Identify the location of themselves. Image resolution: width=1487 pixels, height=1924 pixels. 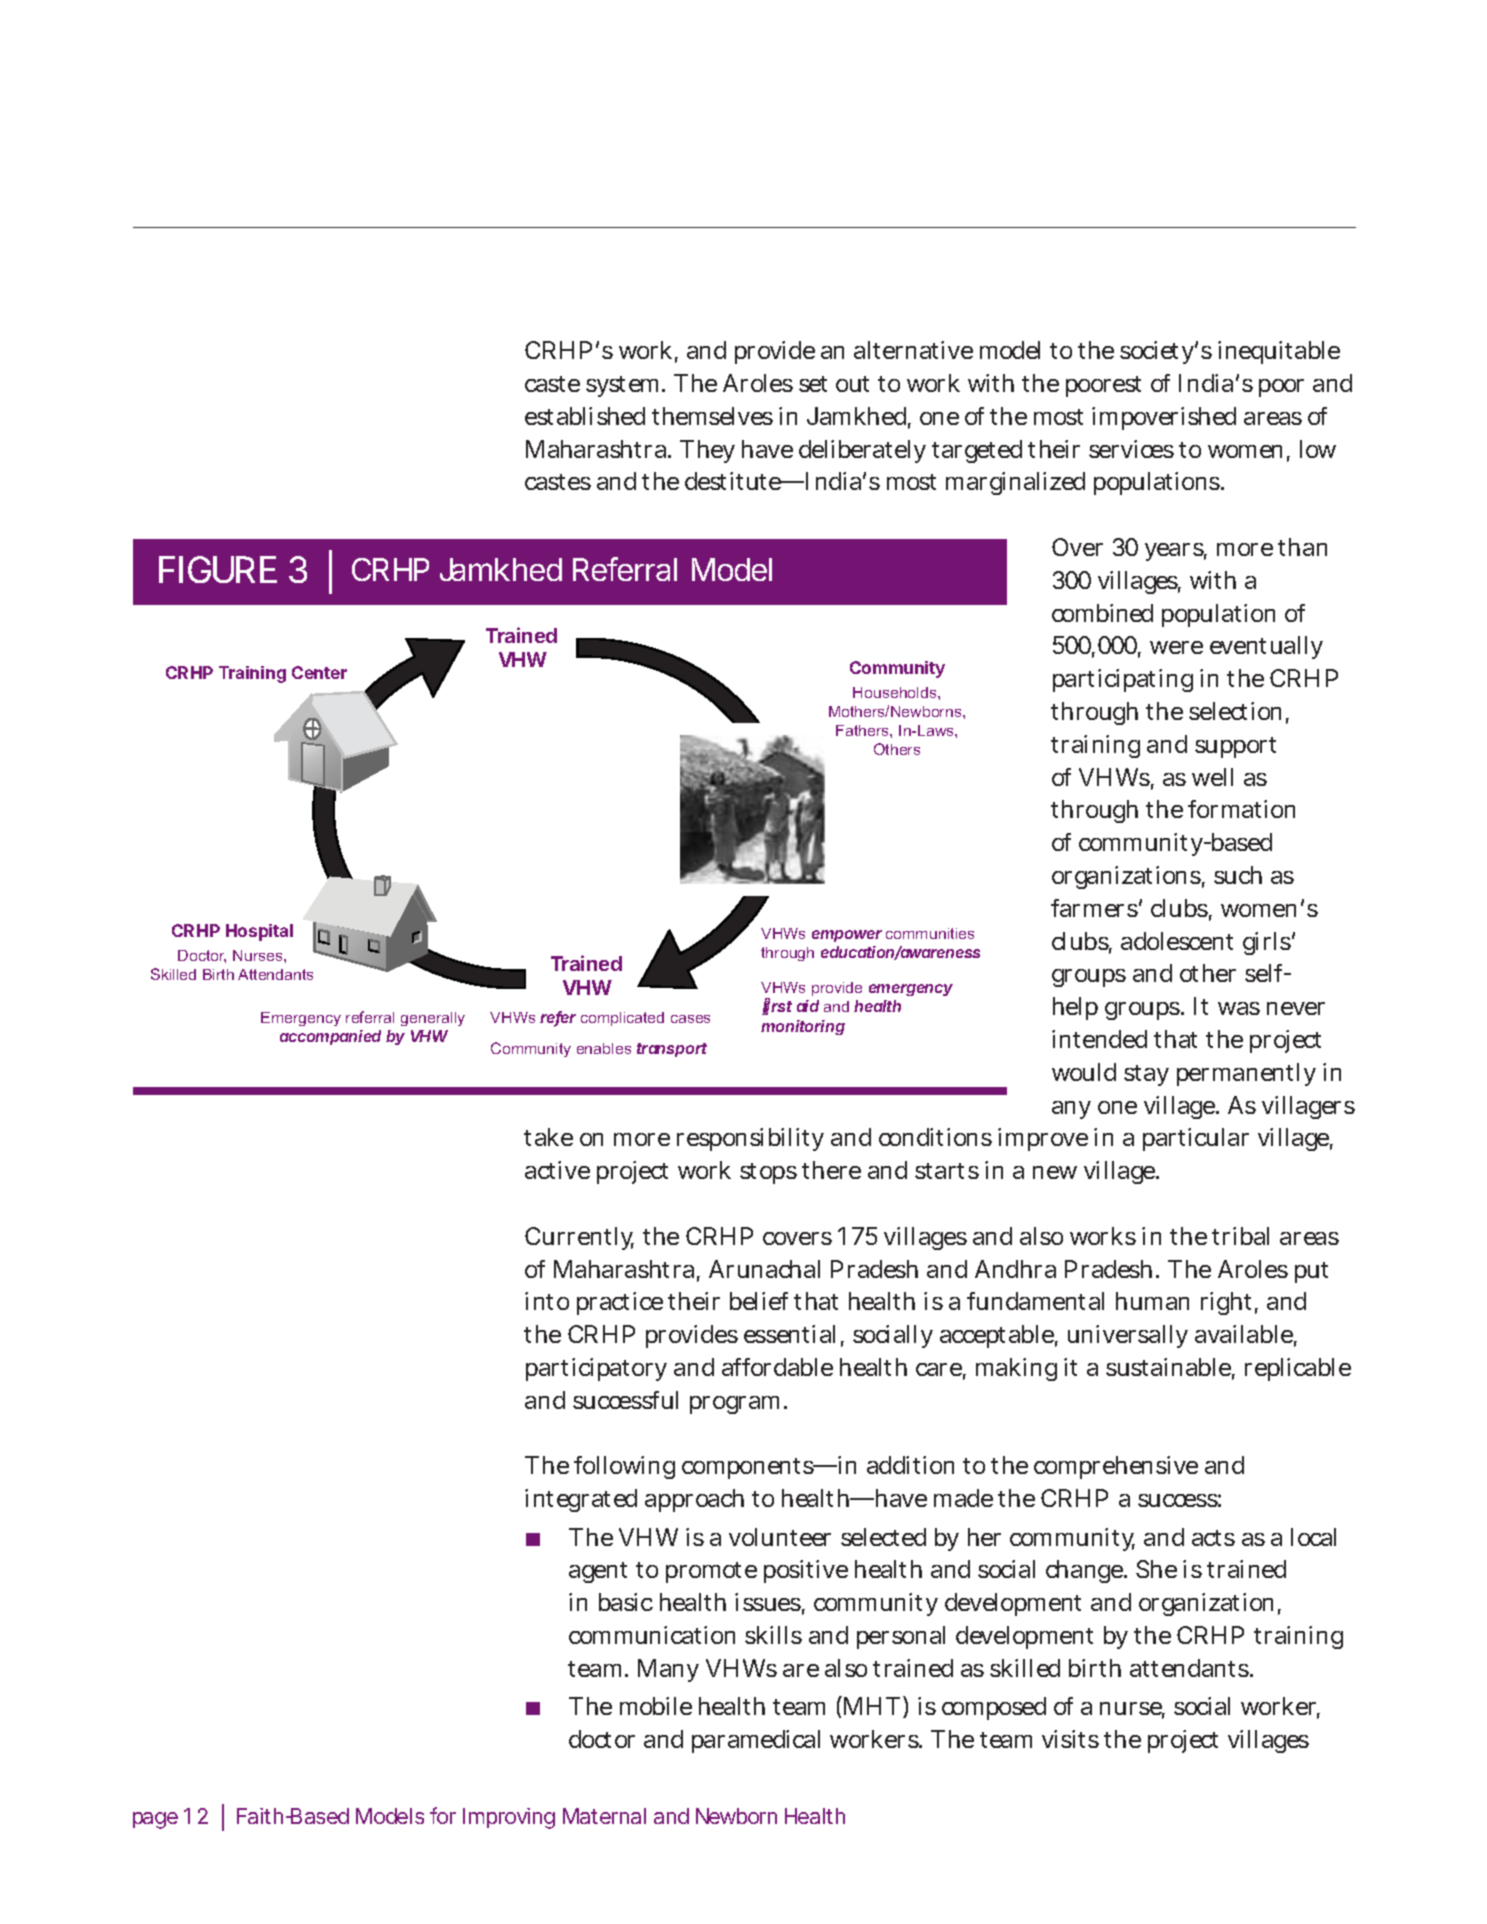
(712, 416).
